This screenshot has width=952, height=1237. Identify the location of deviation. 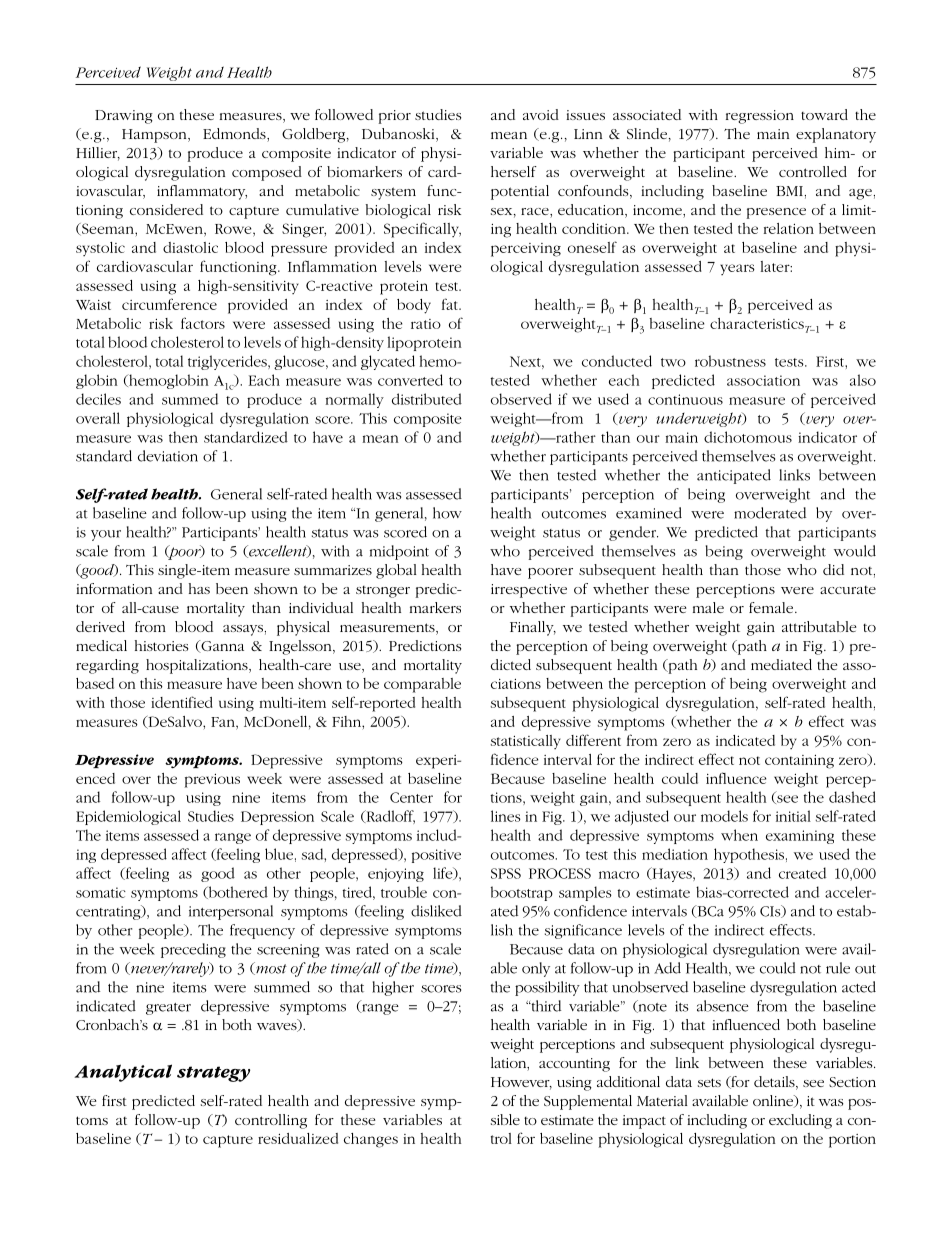
(168, 456).
